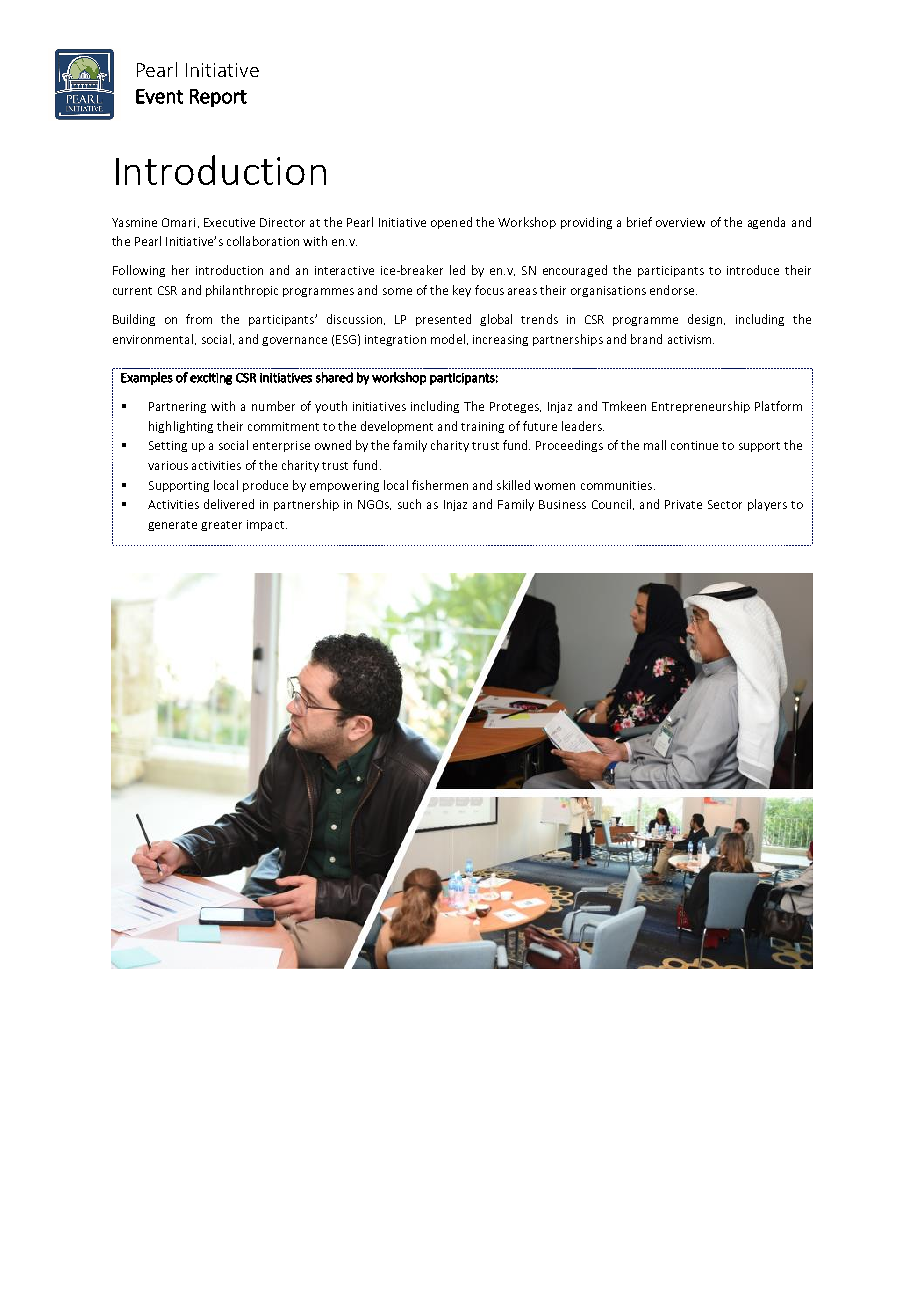 The width and height of the image is (924, 1308). I want to click on overview, so click(680, 222).
